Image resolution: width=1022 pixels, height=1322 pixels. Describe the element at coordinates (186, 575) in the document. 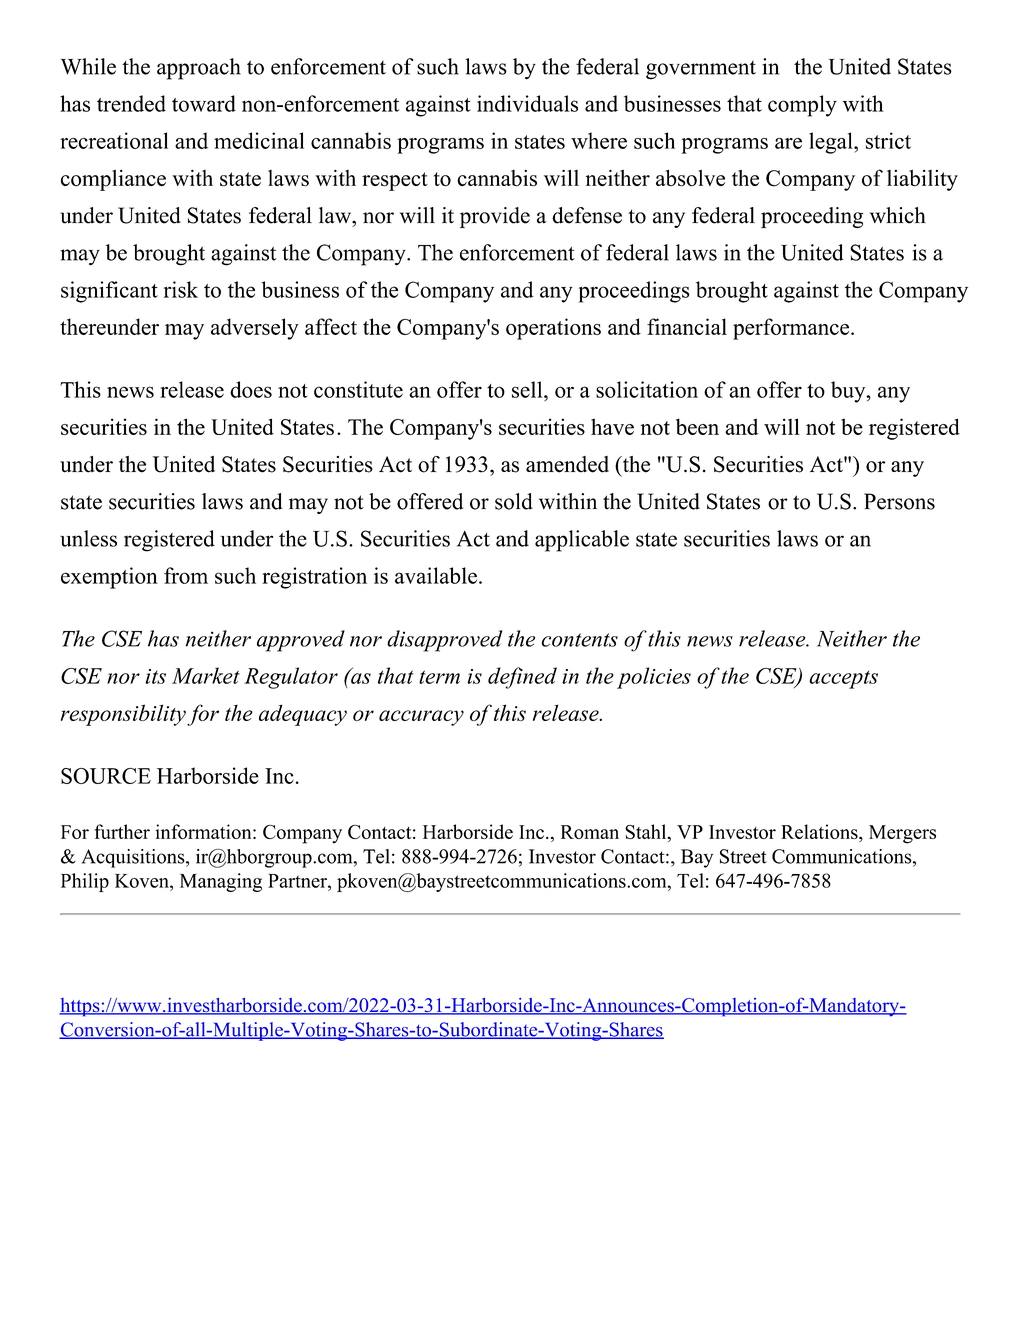

I see `from` at that location.
